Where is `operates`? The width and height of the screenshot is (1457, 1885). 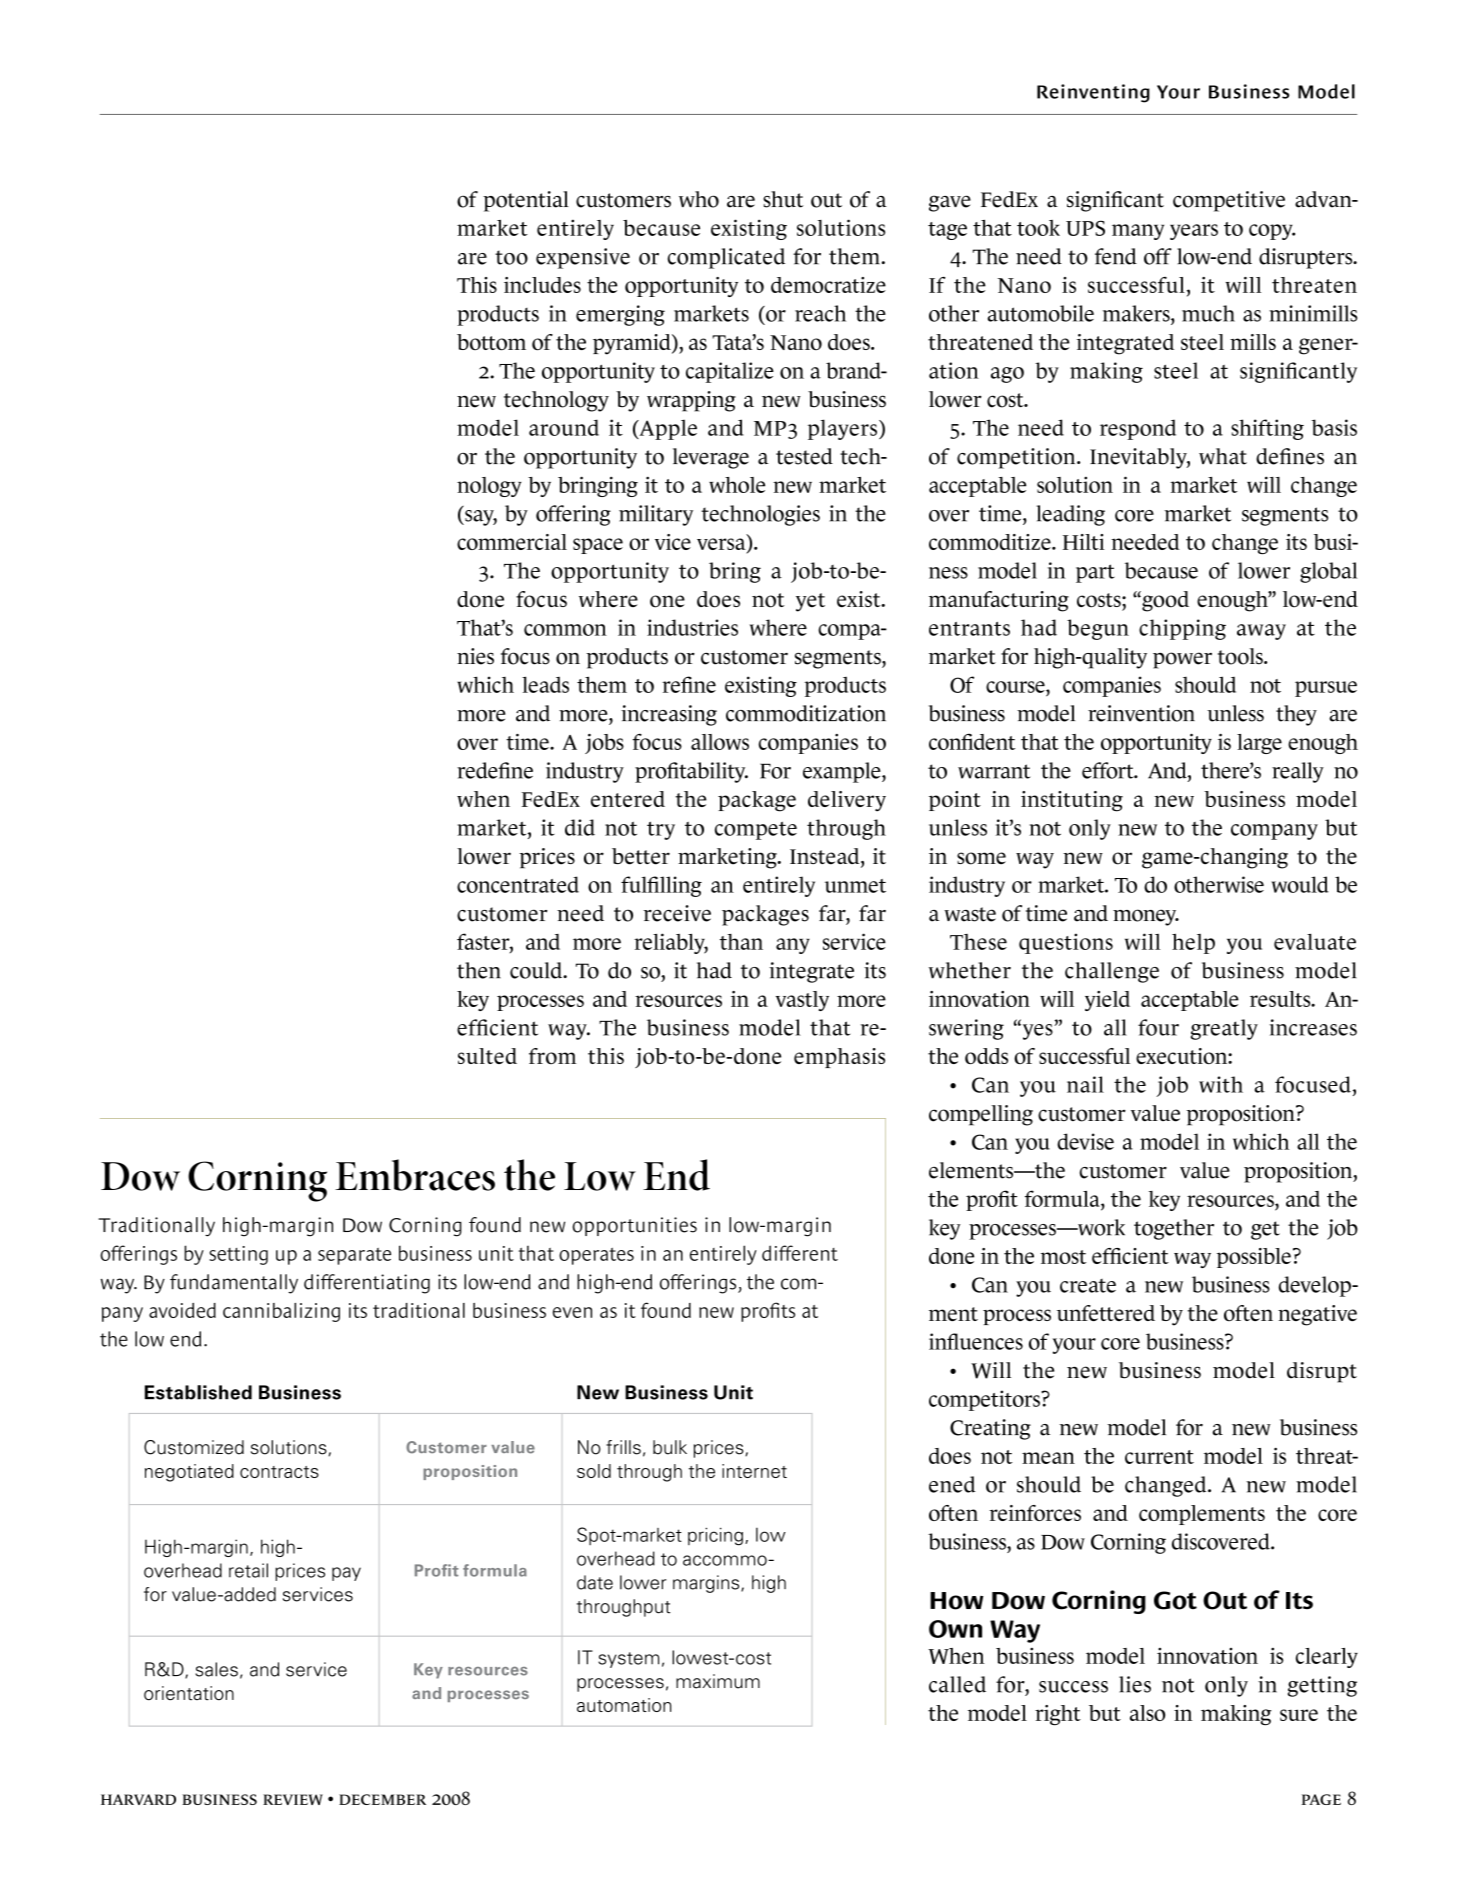 operates is located at coordinates (596, 1256).
